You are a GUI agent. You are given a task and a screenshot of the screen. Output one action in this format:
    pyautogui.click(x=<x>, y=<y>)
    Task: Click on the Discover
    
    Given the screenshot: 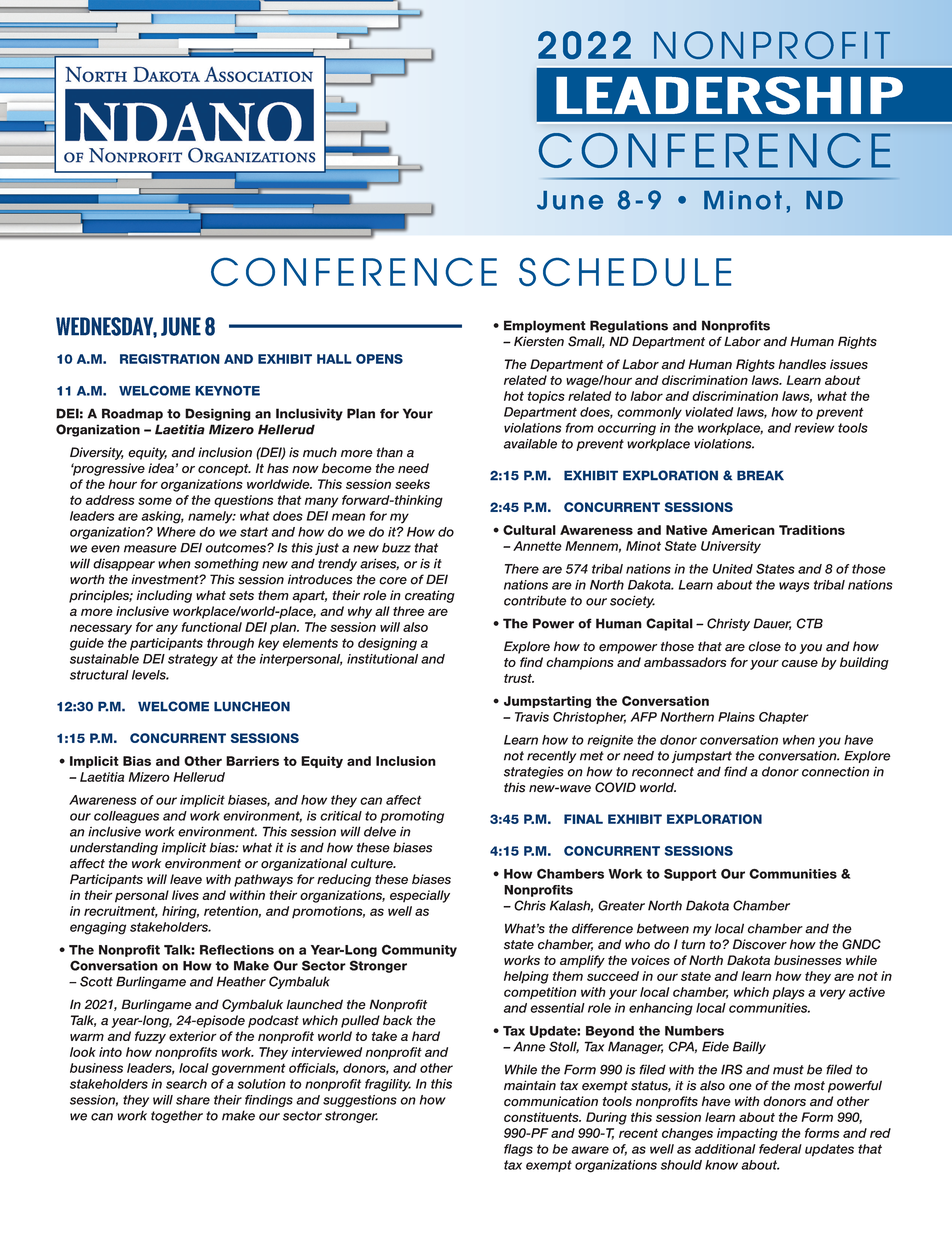 What is the action you would take?
    pyautogui.click(x=760, y=944)
